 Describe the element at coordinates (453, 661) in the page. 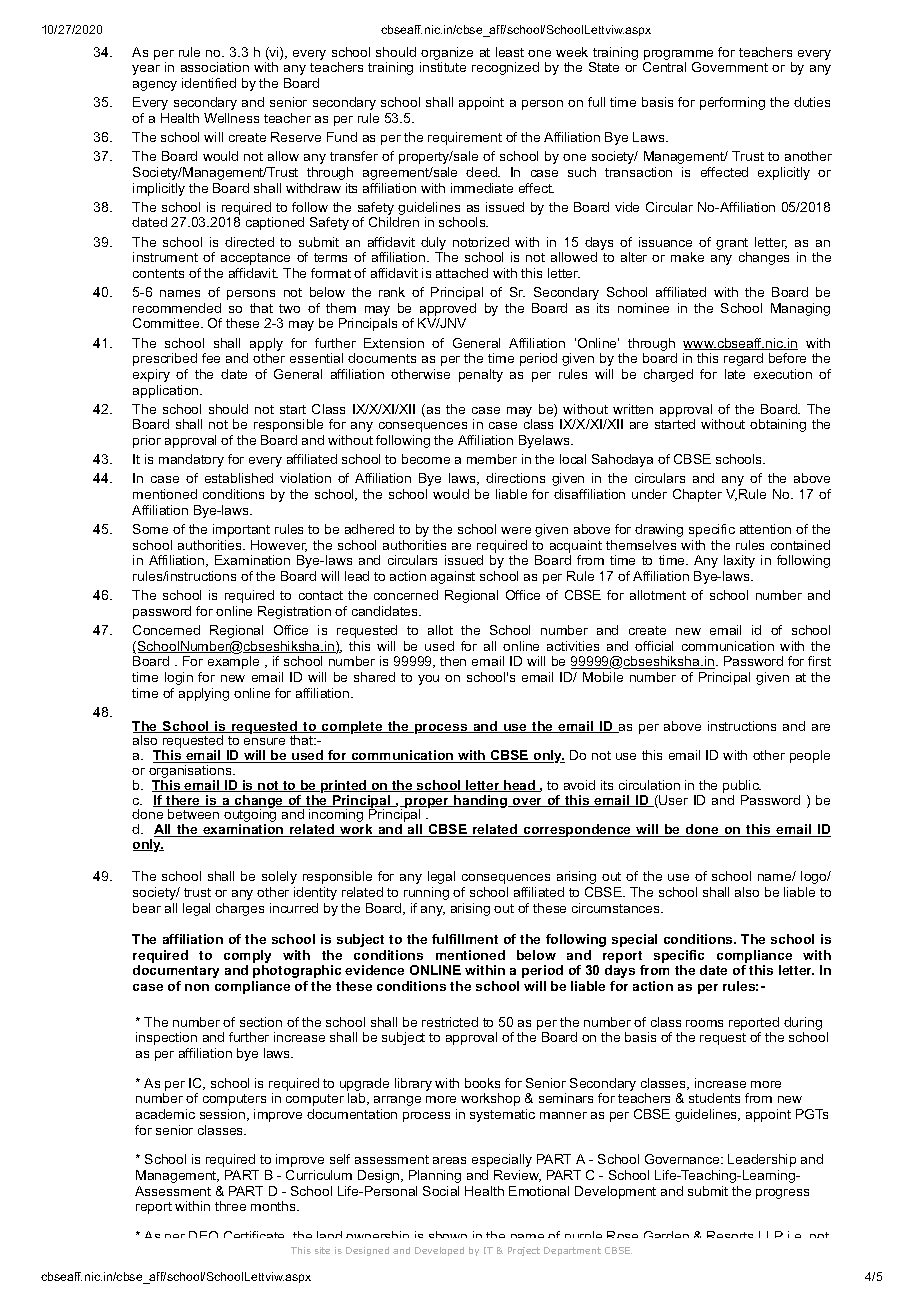

I see `then` at that location.
